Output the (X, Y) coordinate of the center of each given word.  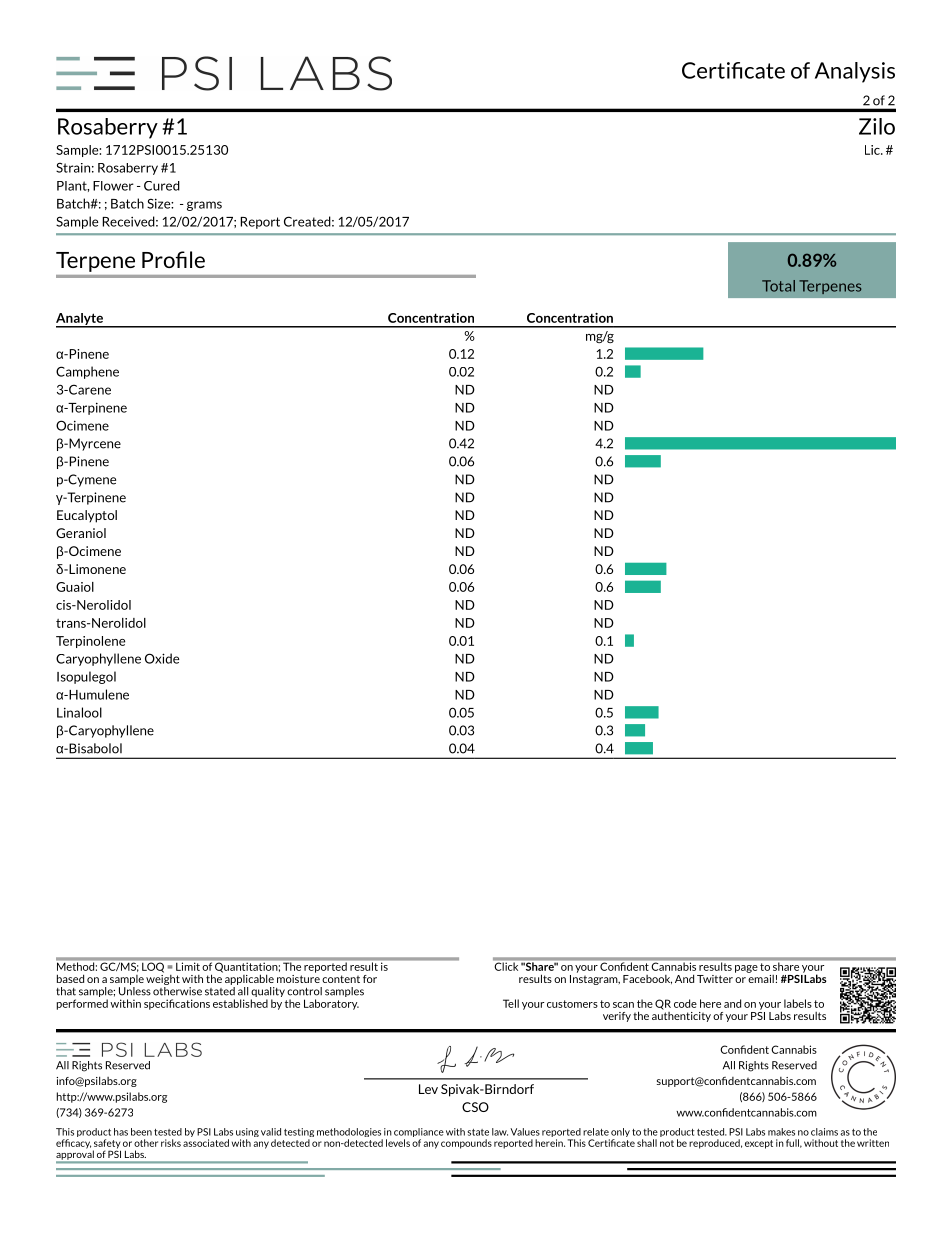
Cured (162, 186)
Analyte (80, 320)
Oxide (162, 658)
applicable (249, 979)
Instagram (595, 978)
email (761, 977)
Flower (113, 186)
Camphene (87, 372)
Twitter (715, 979)
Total (778, 286)
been (141, 1132)
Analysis (855, 72)
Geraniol (81, 533)
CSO (475, 1107)
